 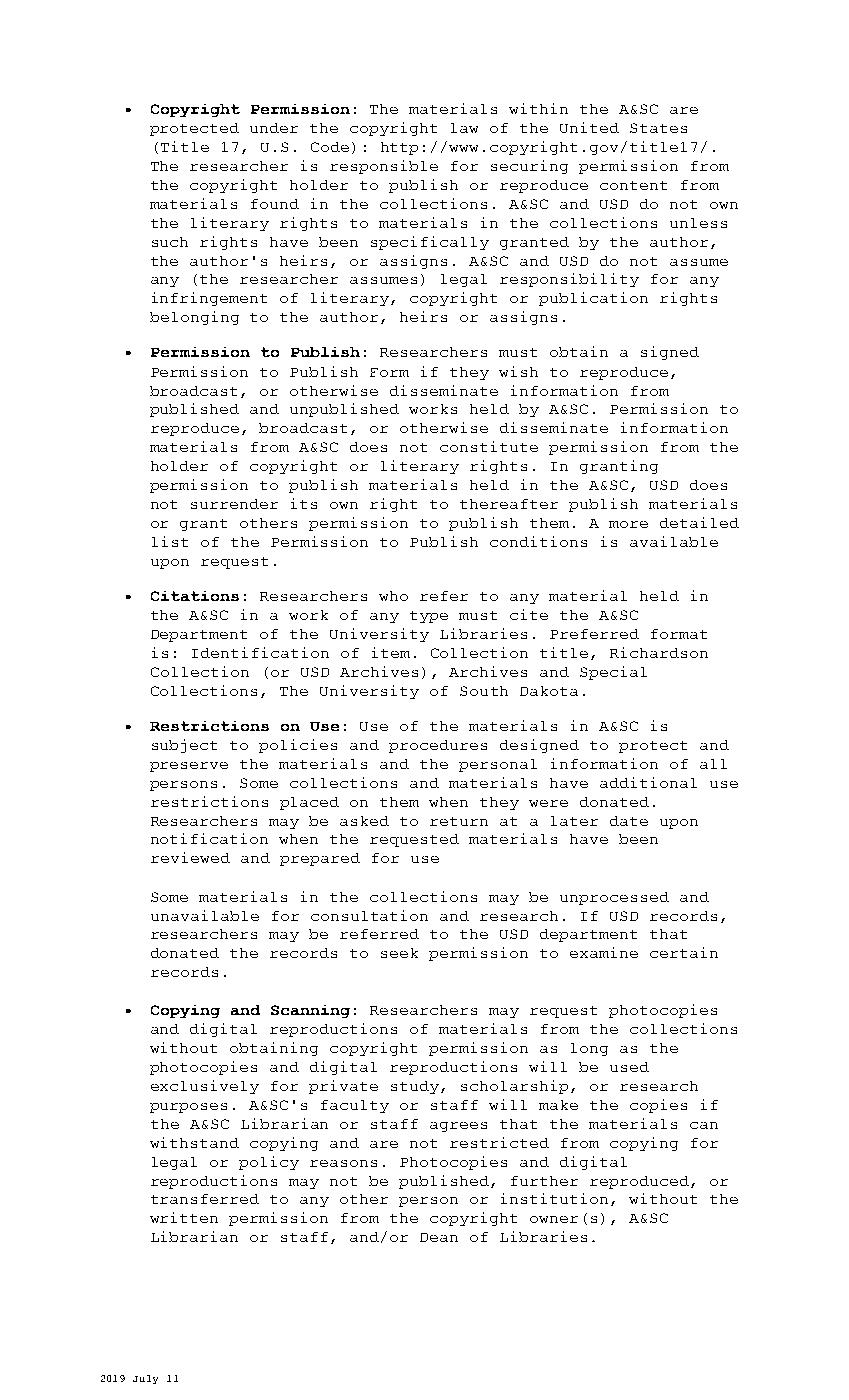 I want to click on responsible, so click(x=384, y=167).
